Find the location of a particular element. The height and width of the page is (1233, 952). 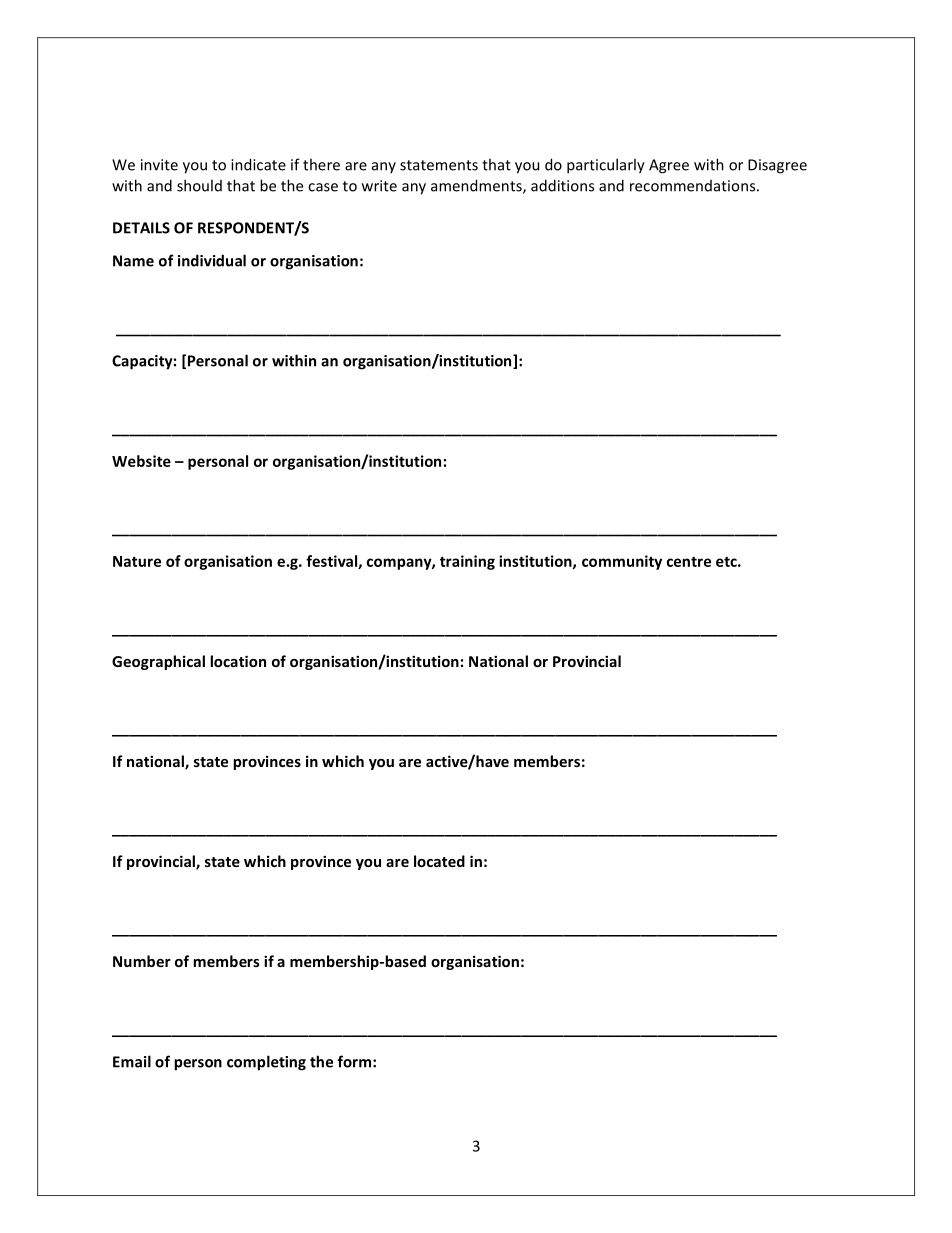

community is located at coordinates (622, 562).
